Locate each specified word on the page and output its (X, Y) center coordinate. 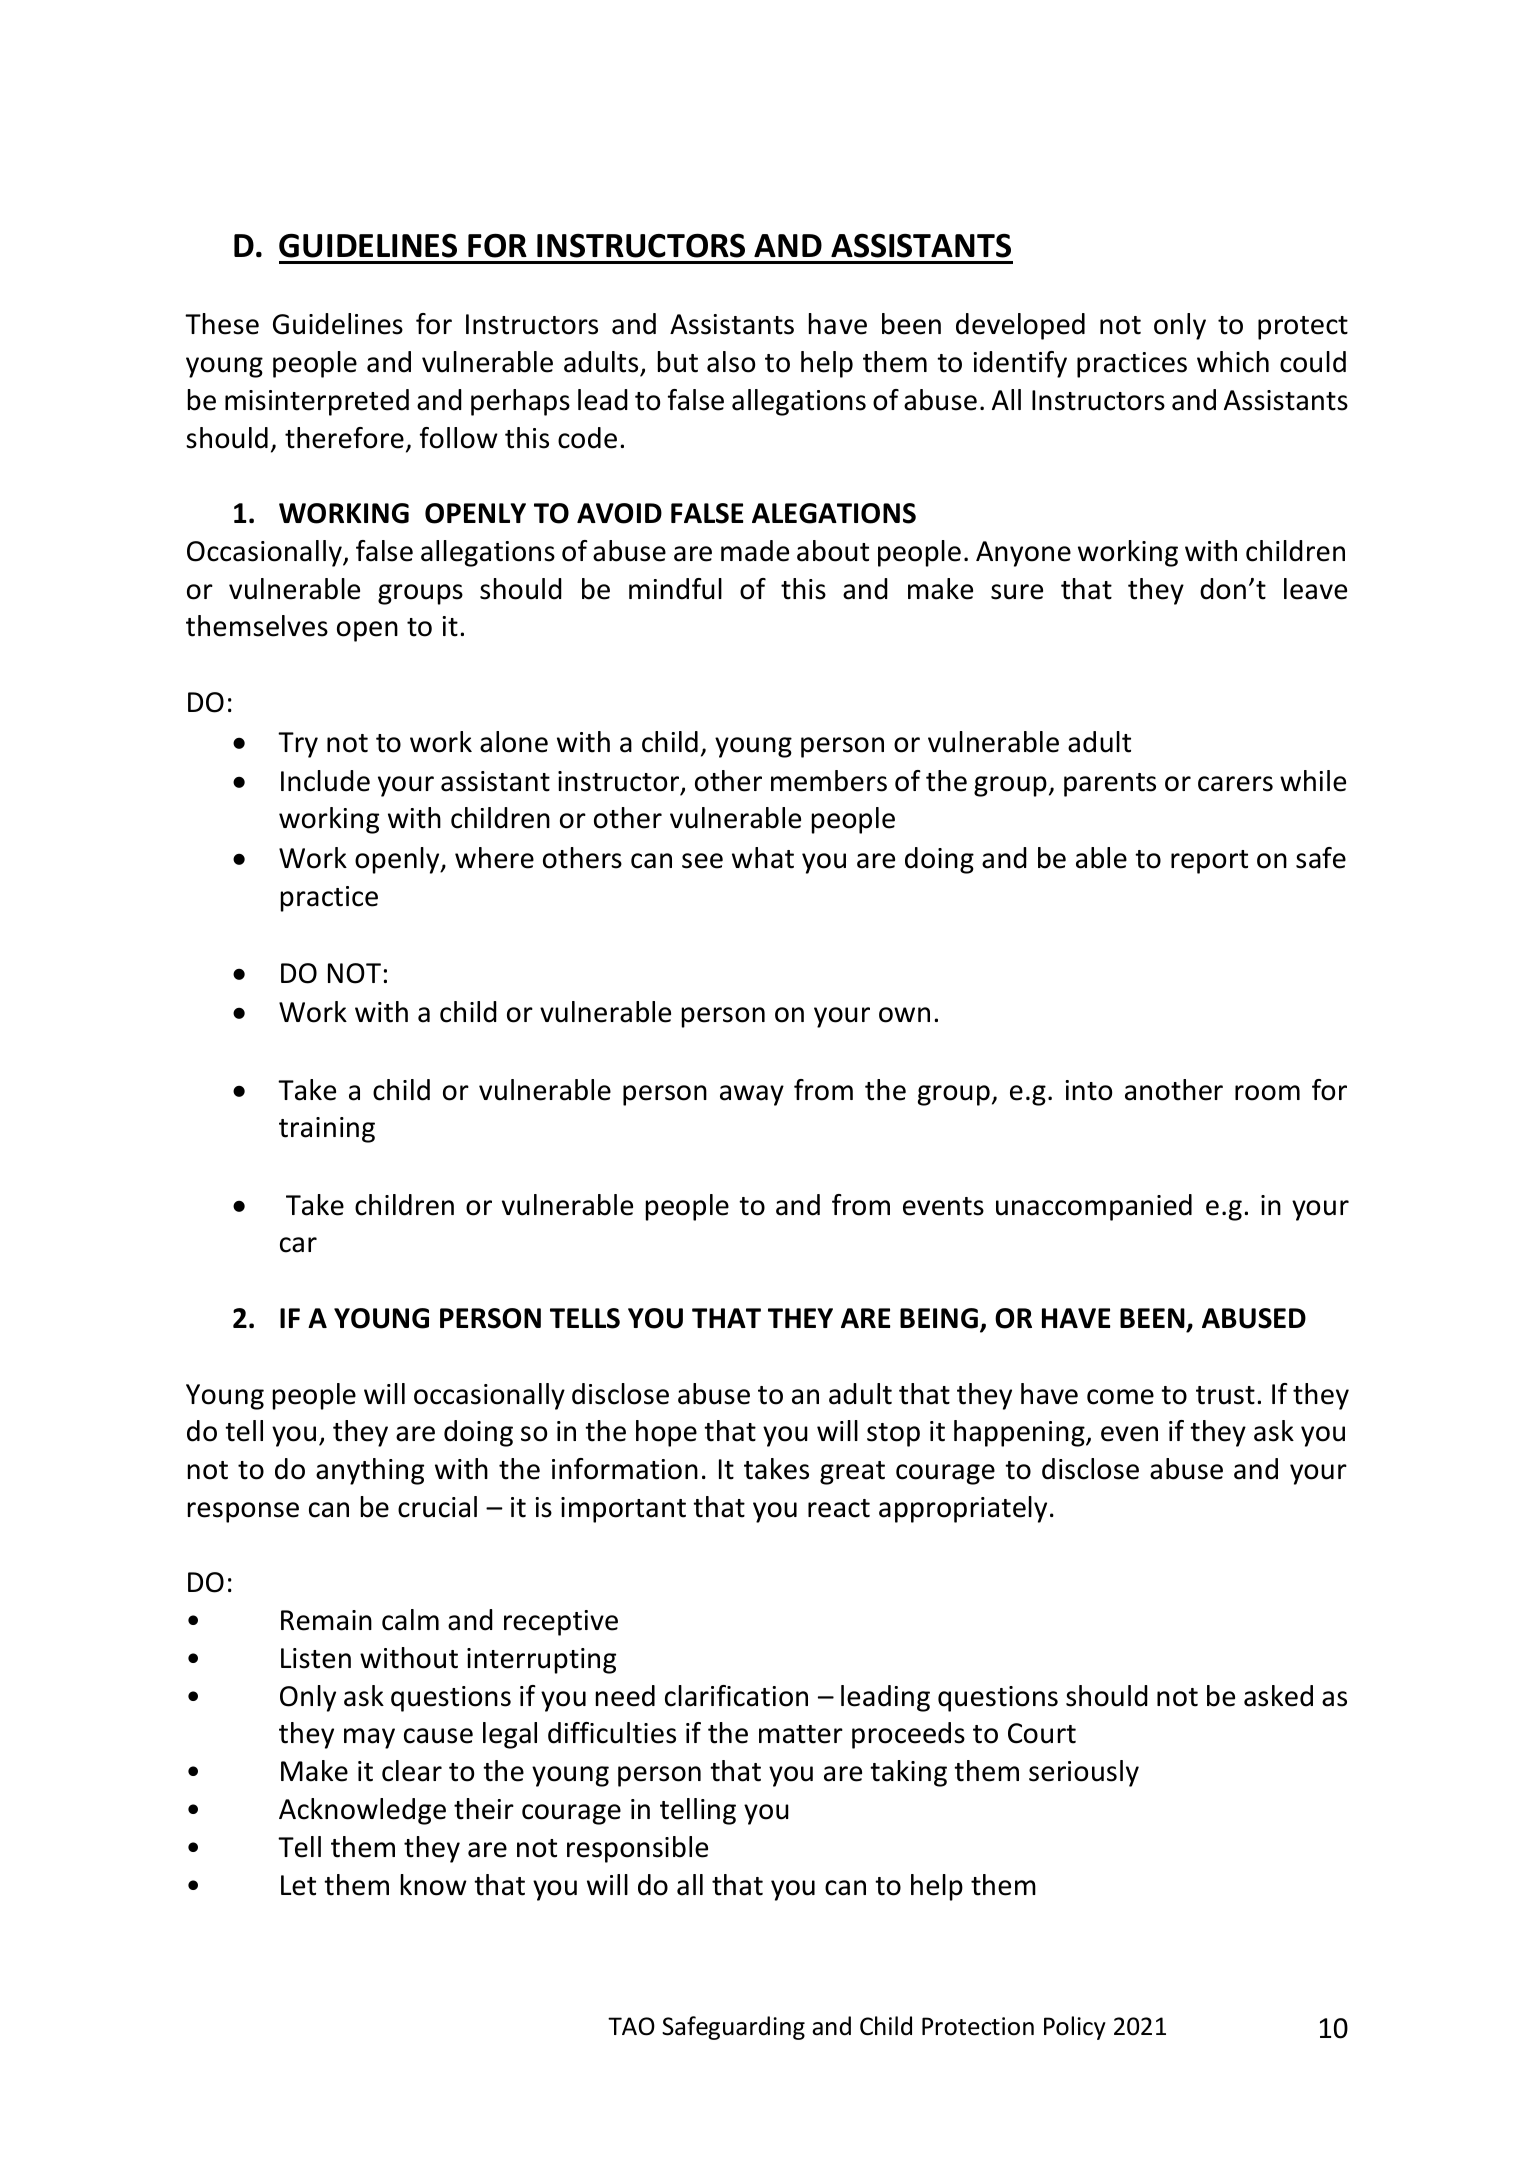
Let (298, 1885)
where (494, 858)
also (731, 362)
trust (1225, 1395)
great (852, 1473)
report (1209, 862)
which (1233, 362)
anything (370, 1471)
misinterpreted (317, 402)
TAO (631, 2026)
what (763, 858)
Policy (1075, 2028)
